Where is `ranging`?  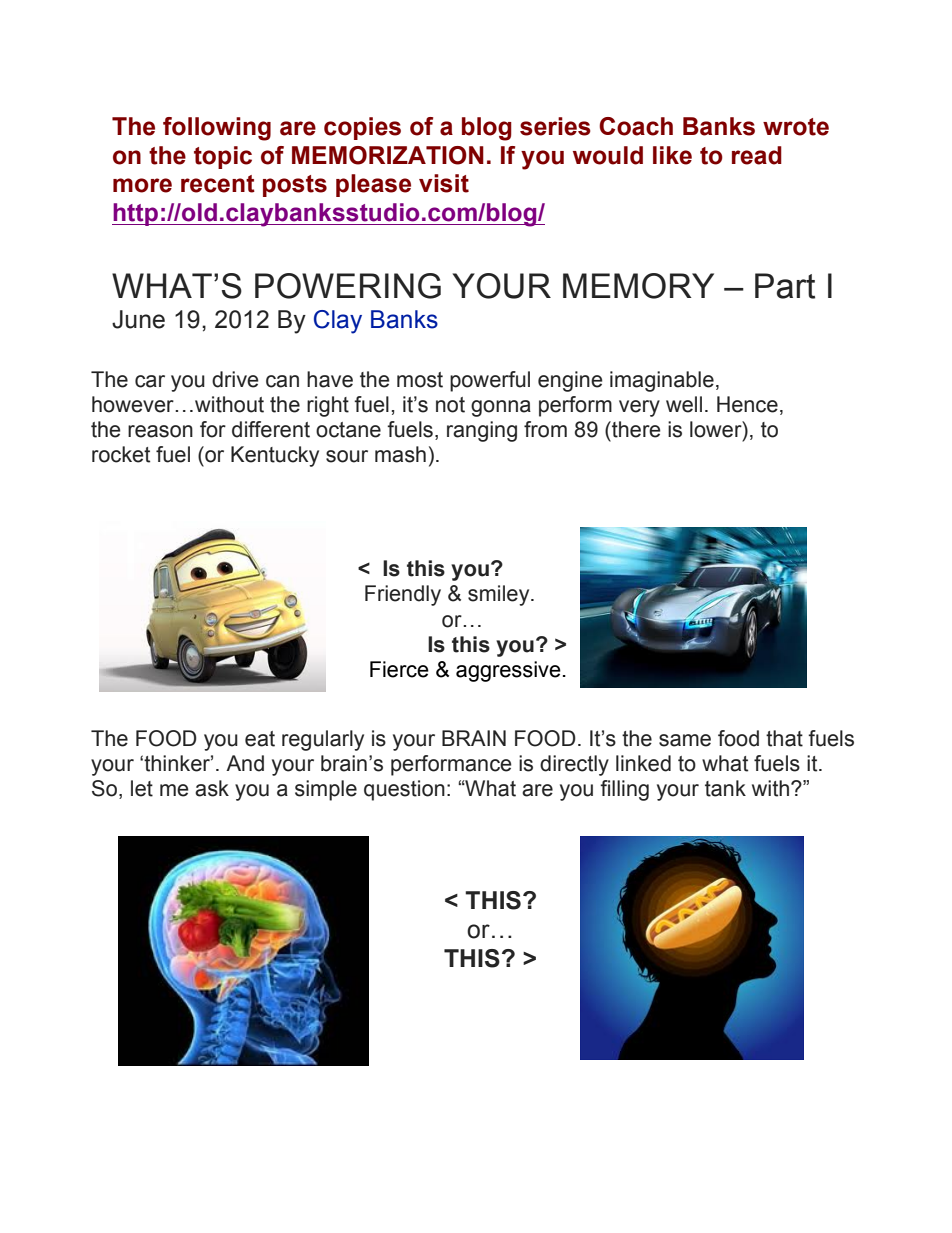 ranging is located at coordinates (482, 431).
